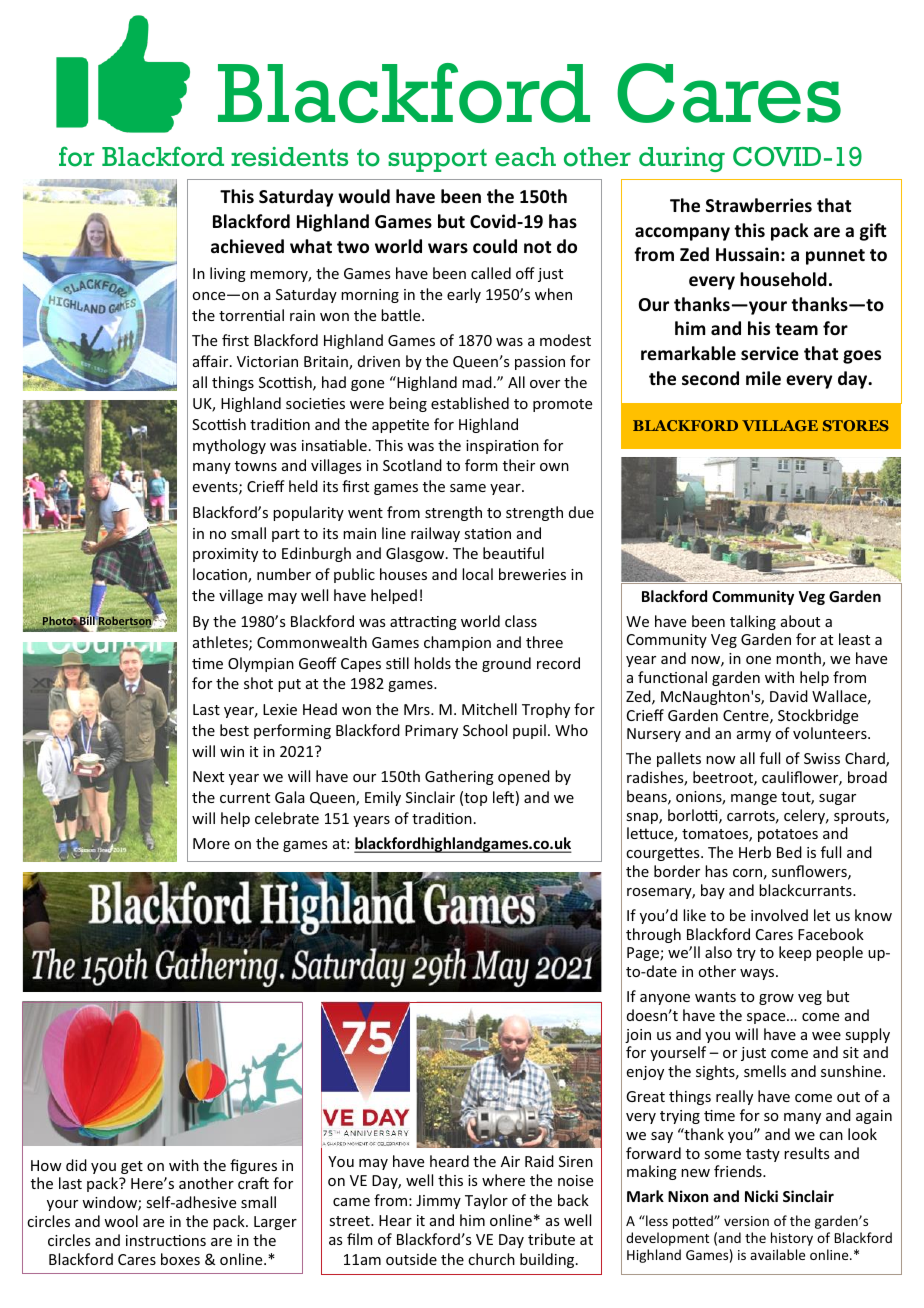  Describe the element at coordinates (247, 246) in the screenshot. I see `achieved` at that location.
